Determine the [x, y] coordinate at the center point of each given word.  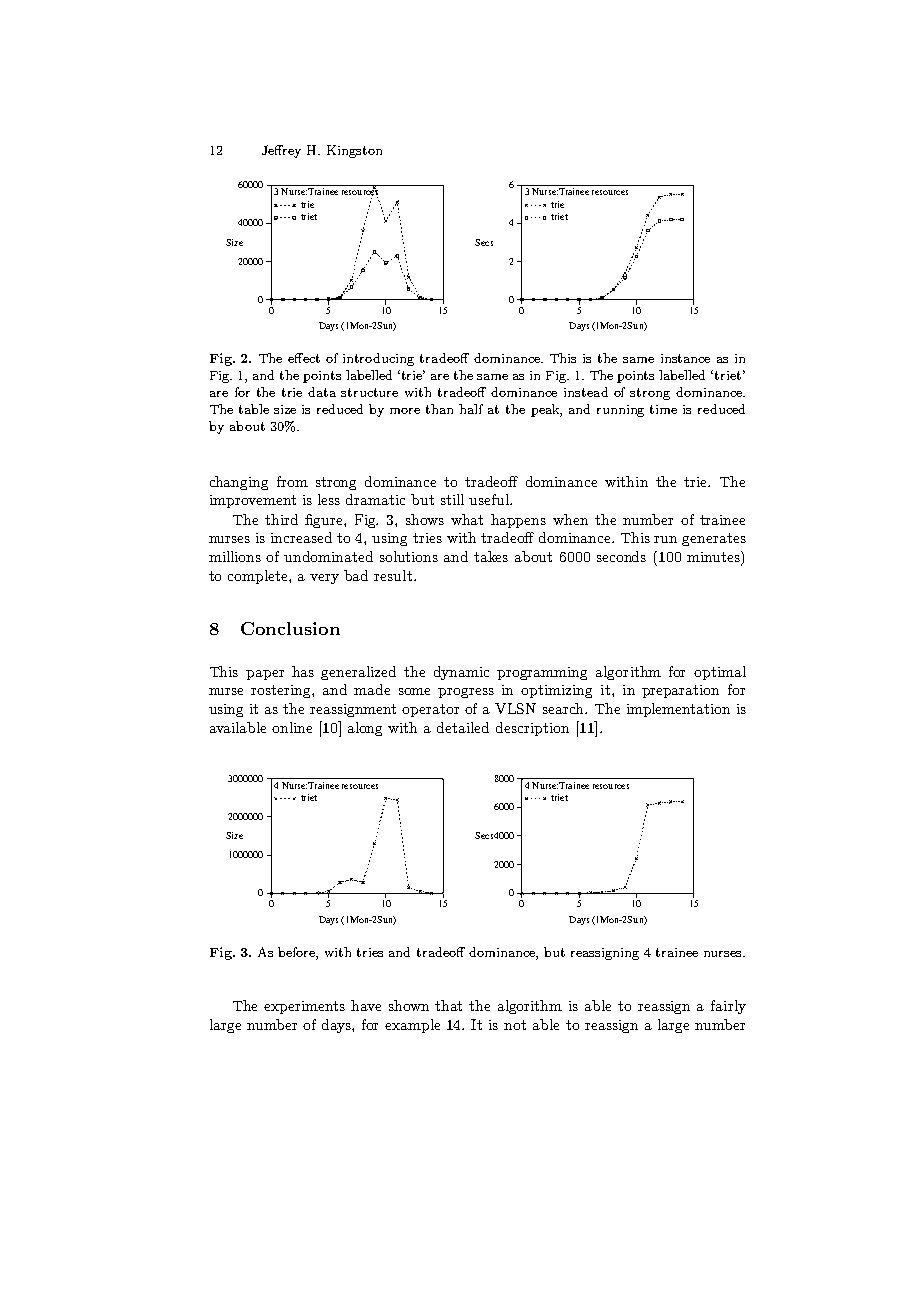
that [448, 1005]
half [471, 409]
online [292, 727]
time [663, 409]
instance [685, 358]
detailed [463, 727]
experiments [304, 1007]
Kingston [354, 151]
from [292, 481]
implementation [678, 710]
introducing [378, 359]
